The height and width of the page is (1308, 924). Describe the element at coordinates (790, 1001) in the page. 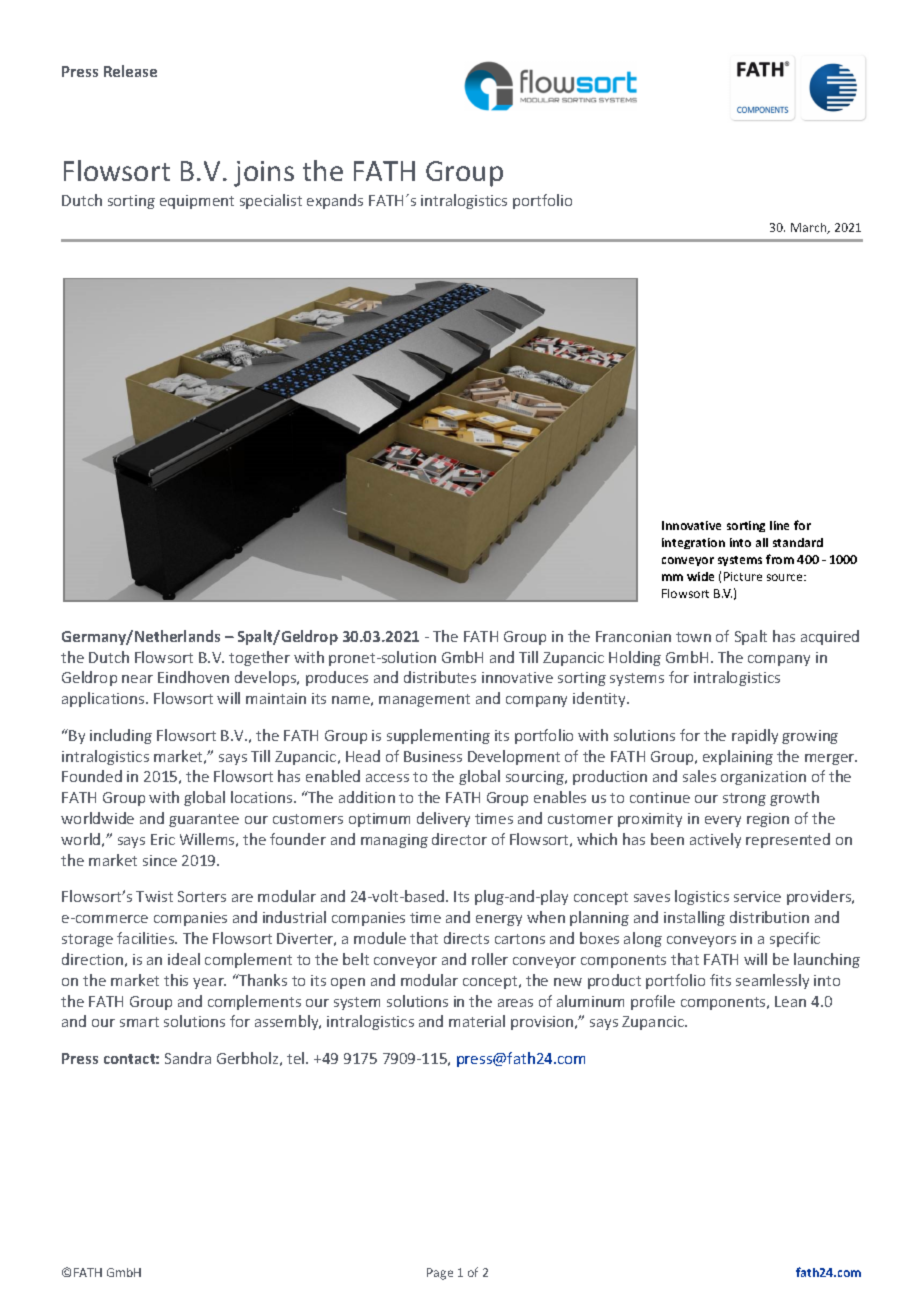

I see `Lean` at that location.
